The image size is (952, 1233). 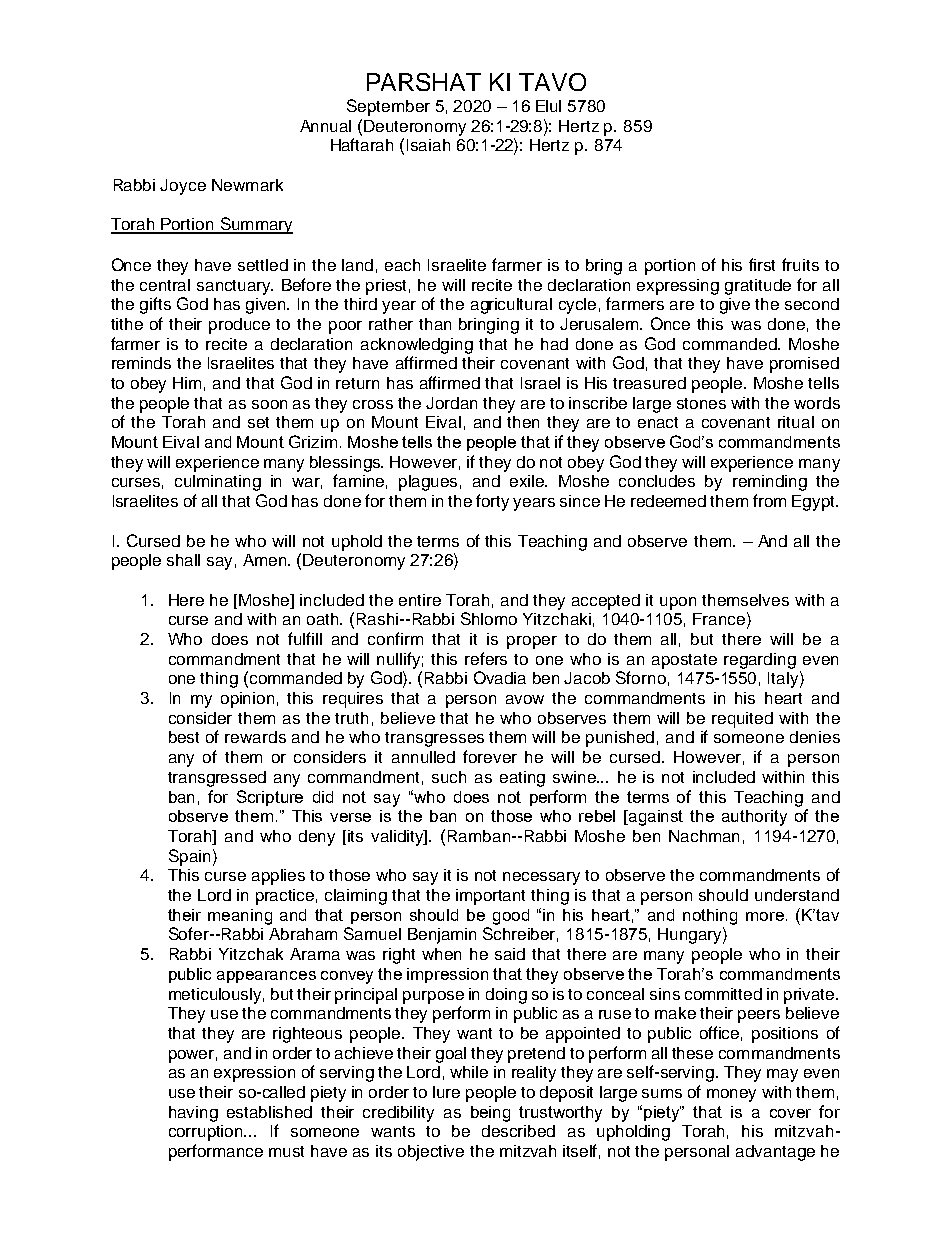 I want to click on Jordan, so click(x=451, y=403).
